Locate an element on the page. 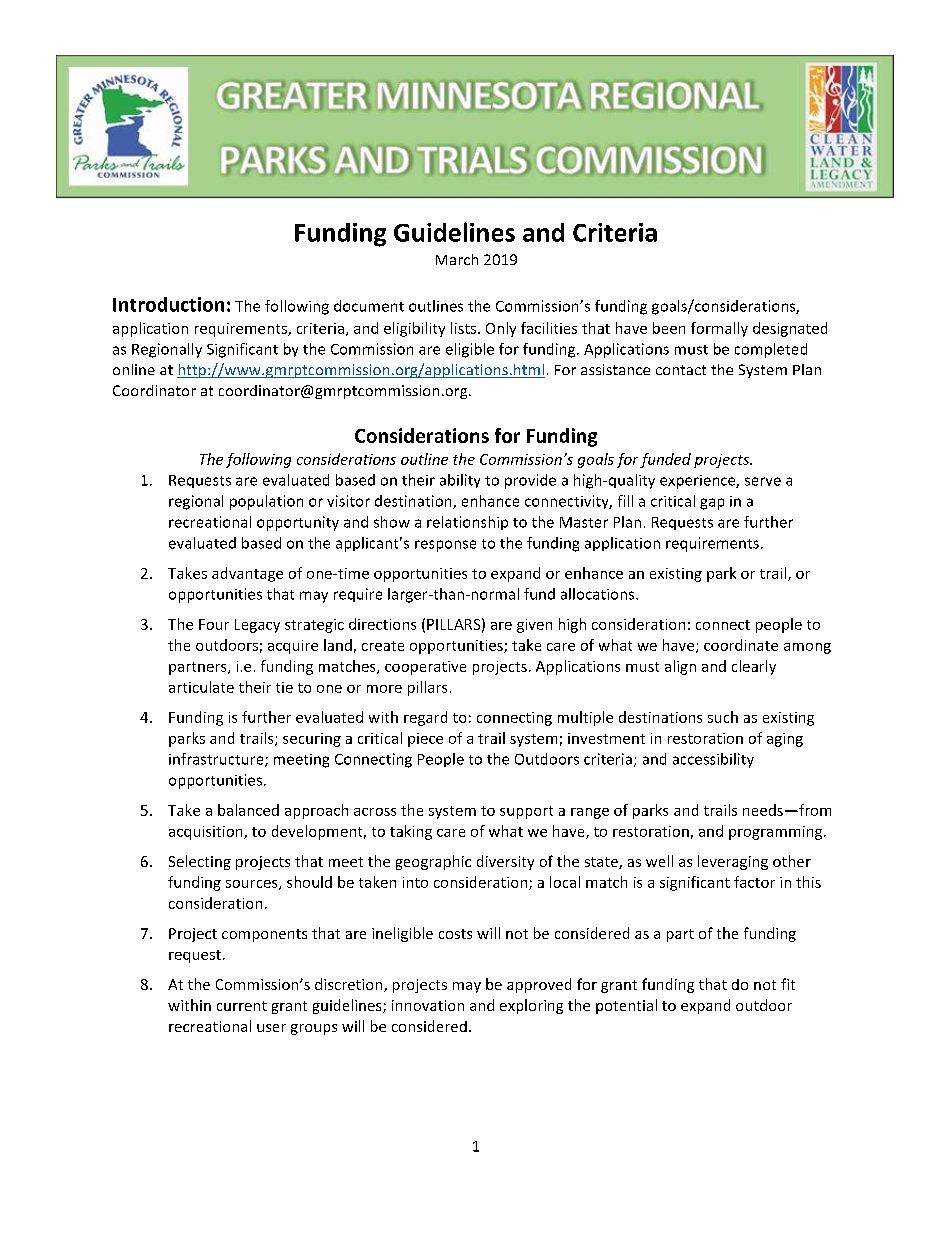 Image resolution: width=952 pixels, height=1233 pixels. Four is located at coordinates (214, 624).
